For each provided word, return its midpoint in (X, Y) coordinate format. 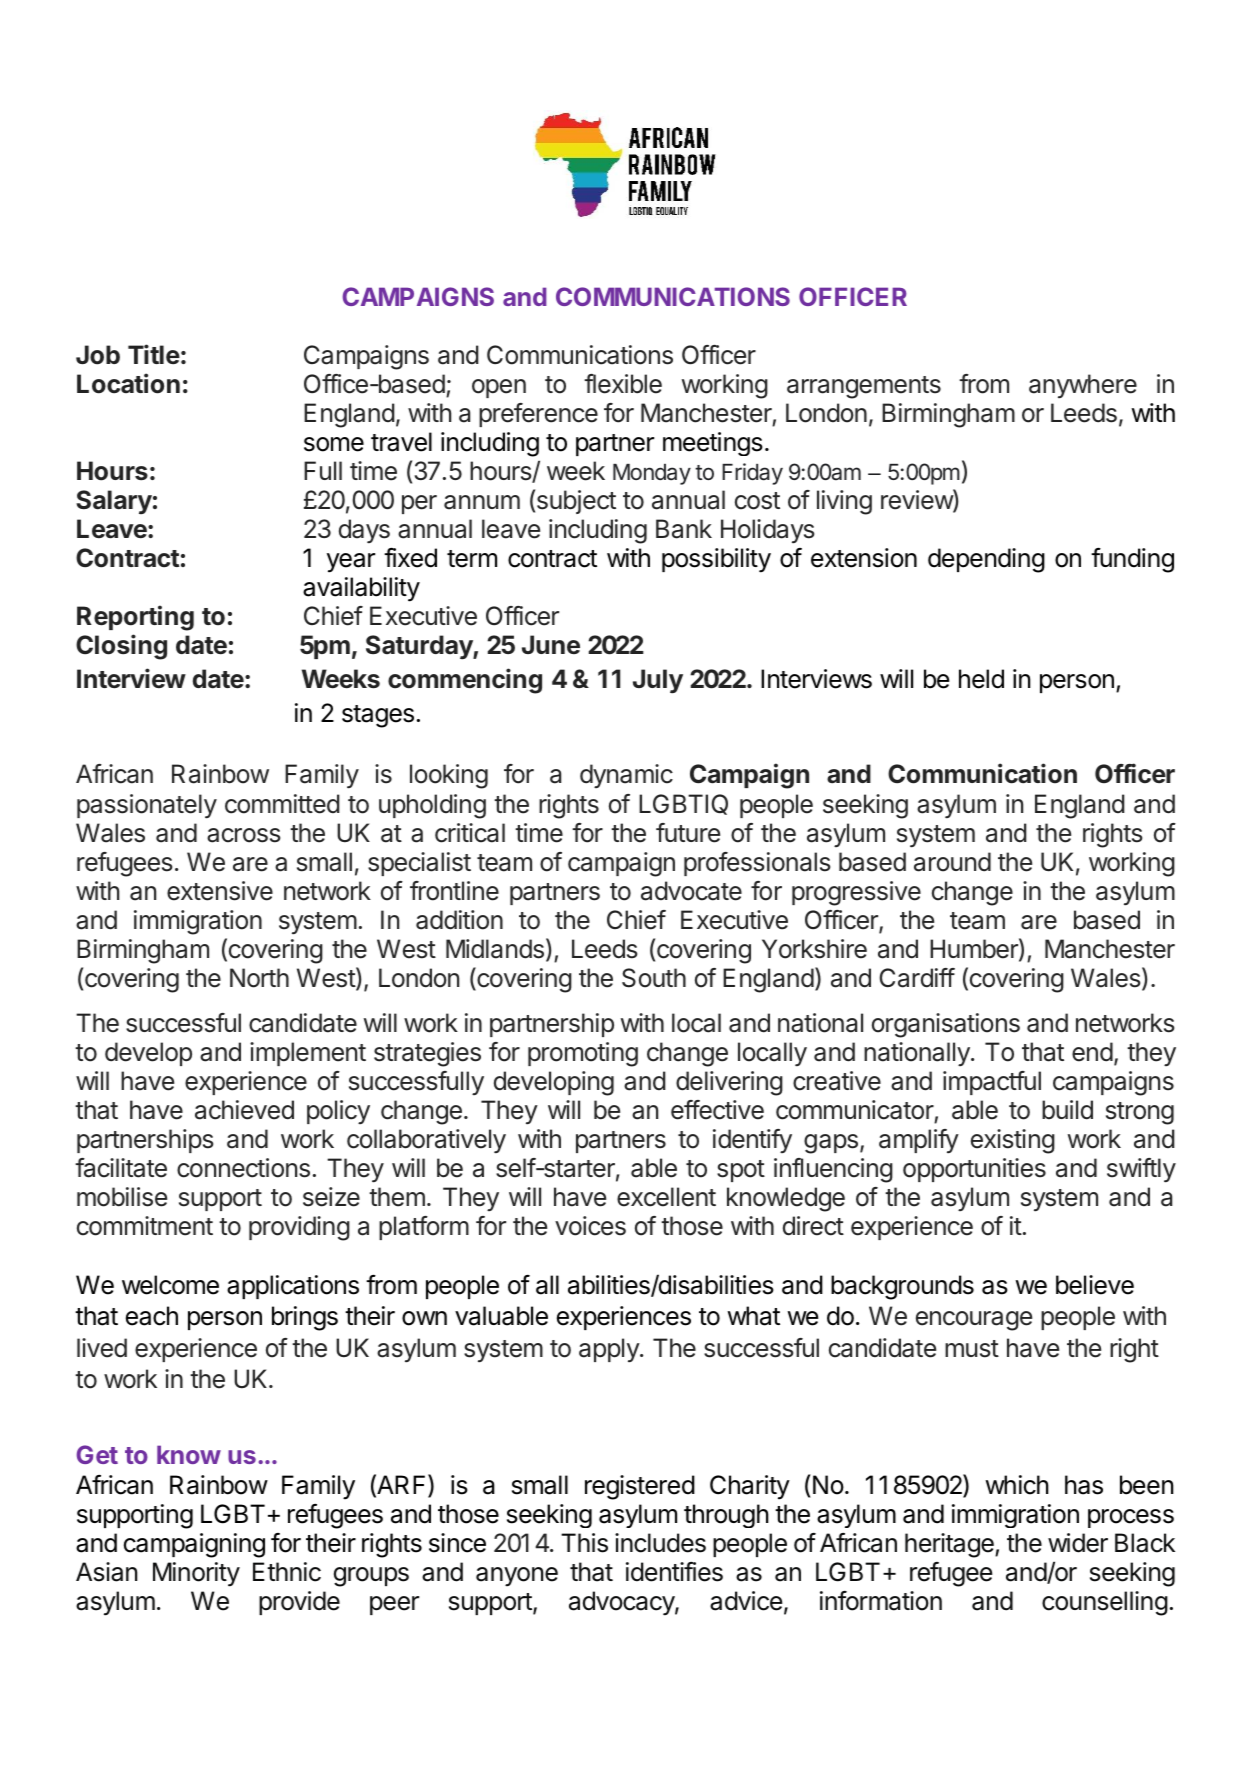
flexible (623, 384)
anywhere (1083, 386)
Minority (196, 1574)
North (259, 978)
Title (154, 354)
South (654, 978)
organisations (946, 1025)
